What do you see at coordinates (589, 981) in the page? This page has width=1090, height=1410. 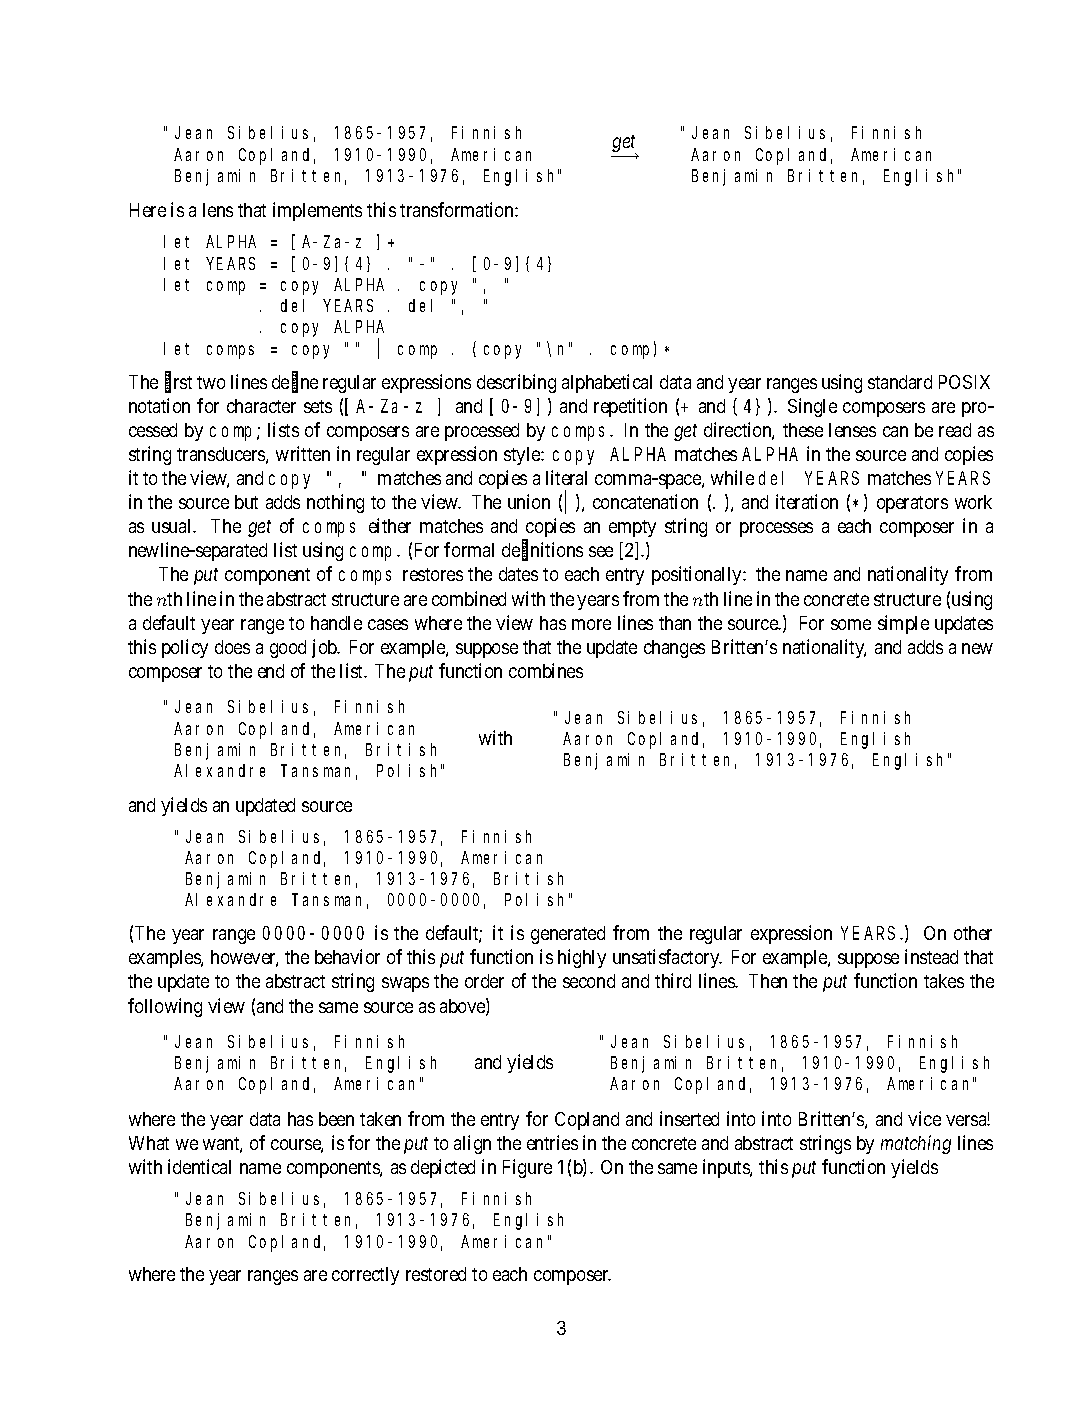 I see `second` at bounding box center [589, 981].
